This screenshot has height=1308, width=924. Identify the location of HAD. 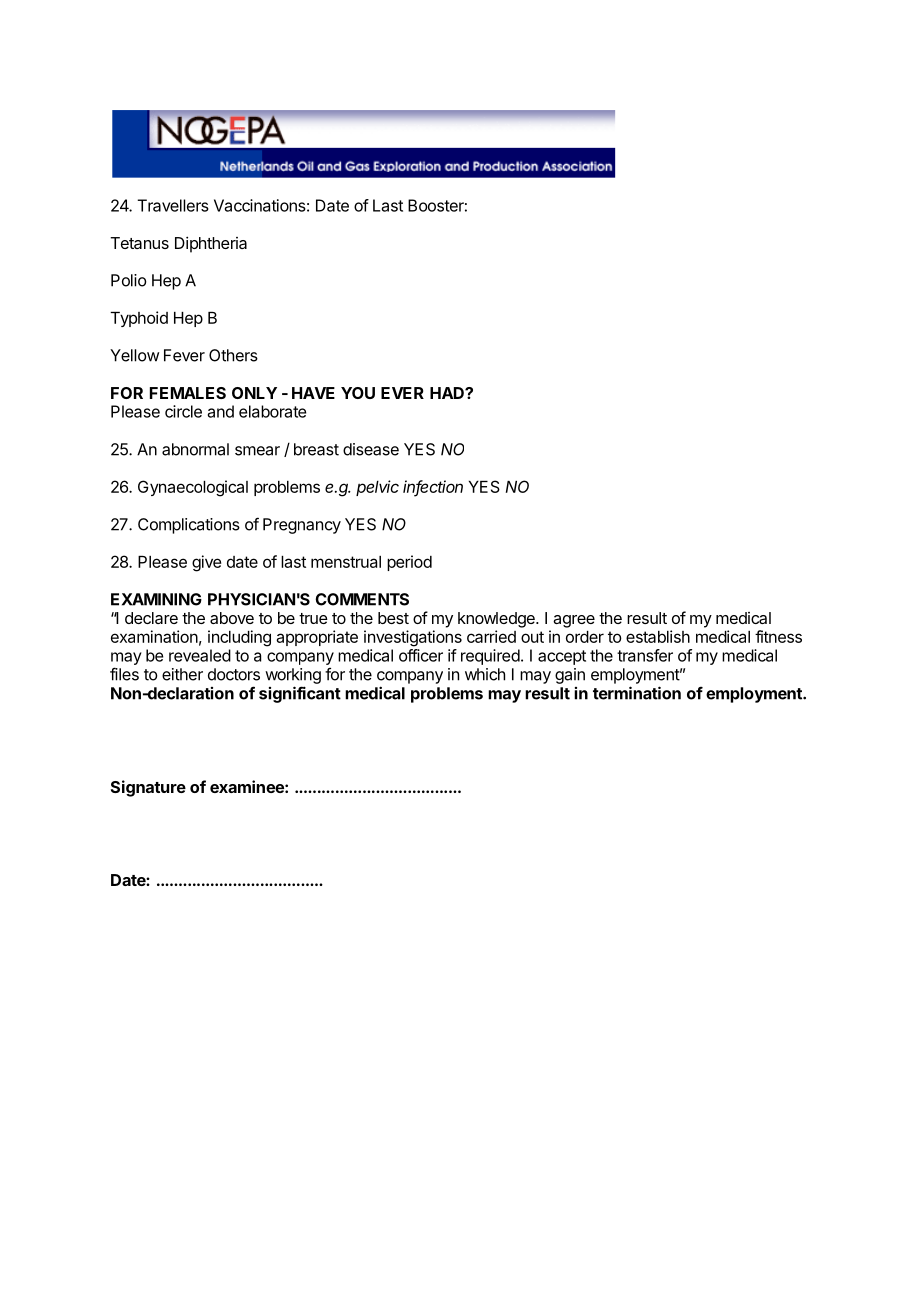
(448, 393).
